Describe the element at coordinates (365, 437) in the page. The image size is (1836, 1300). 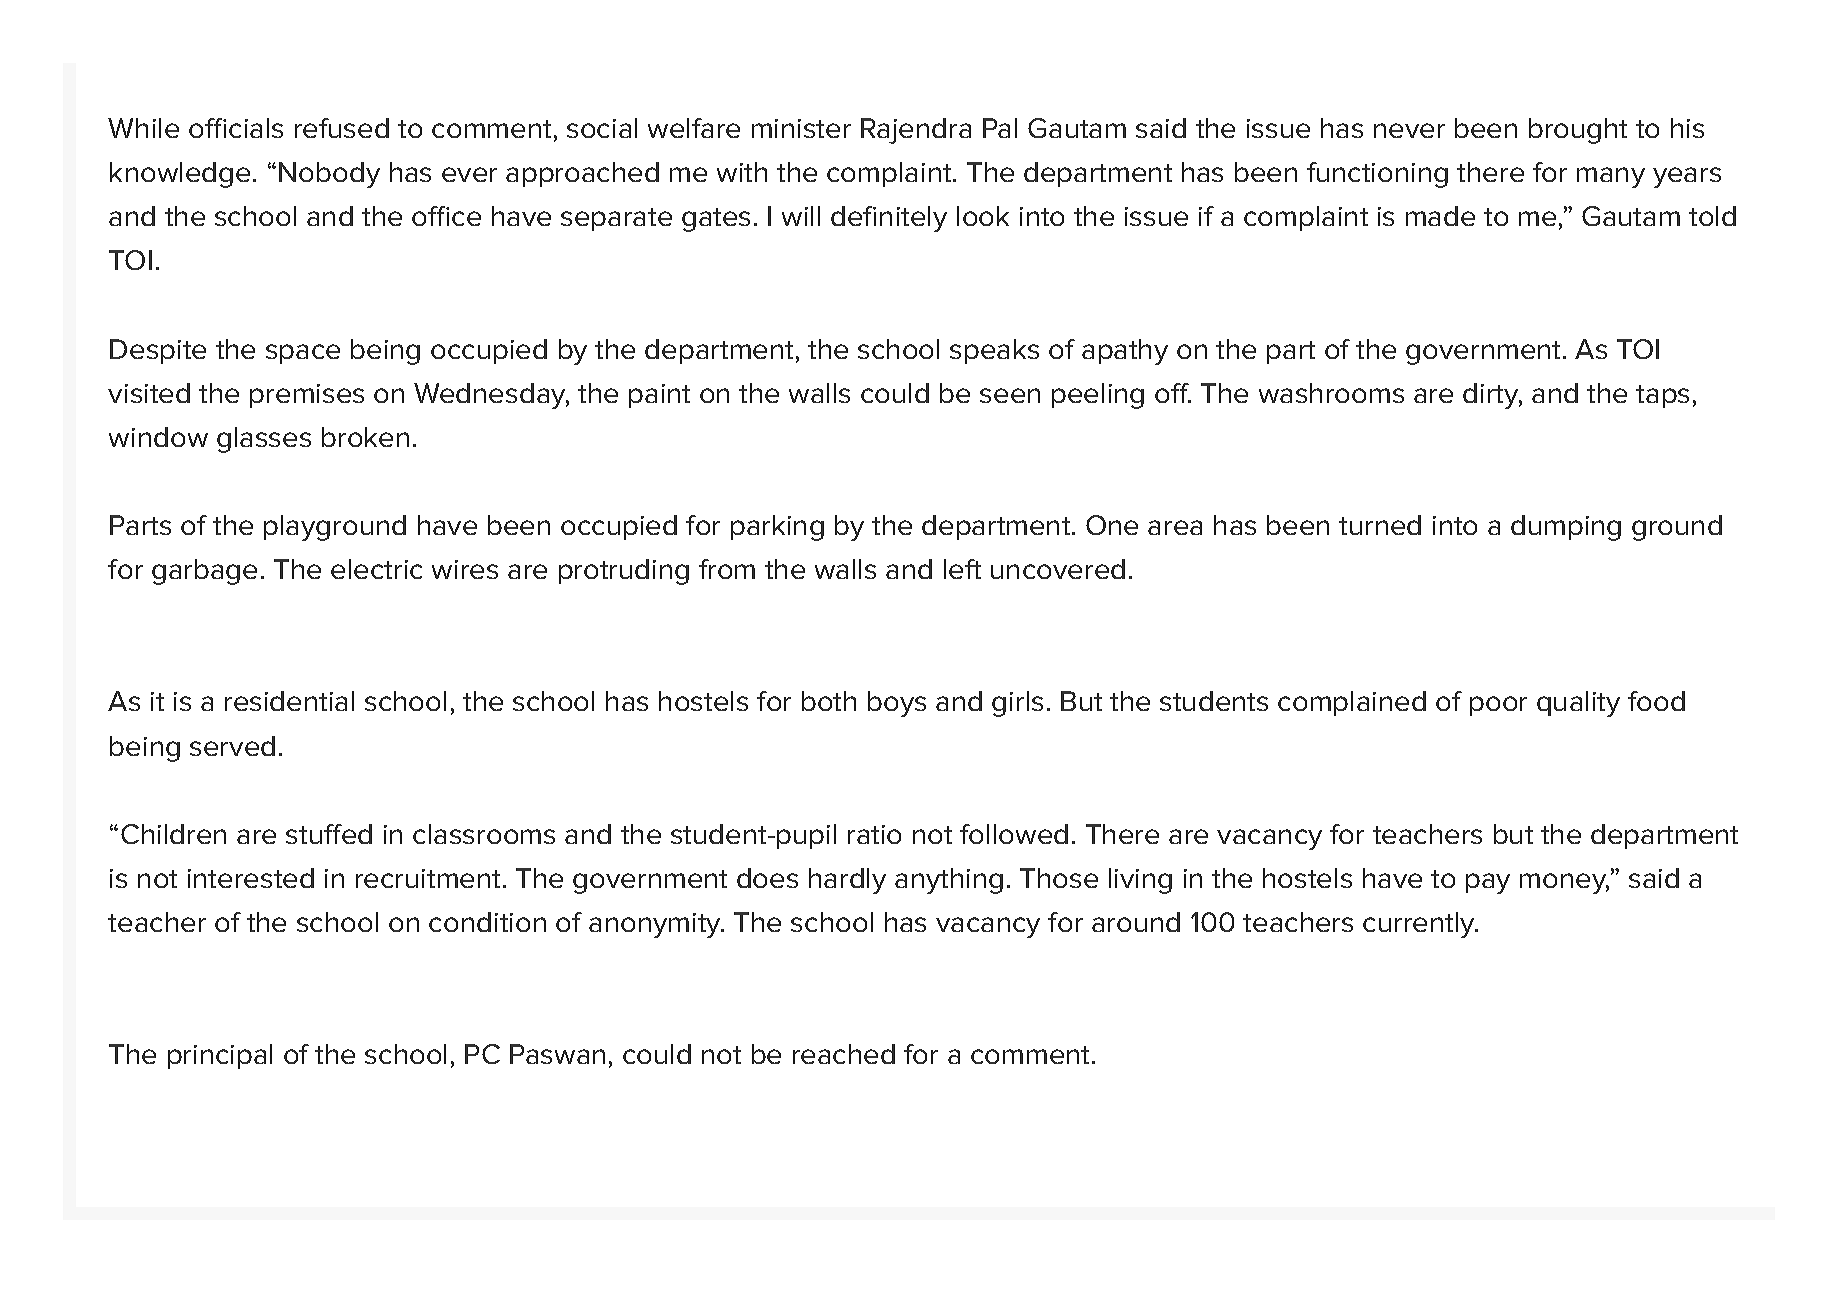
I see `broken` at that location.
